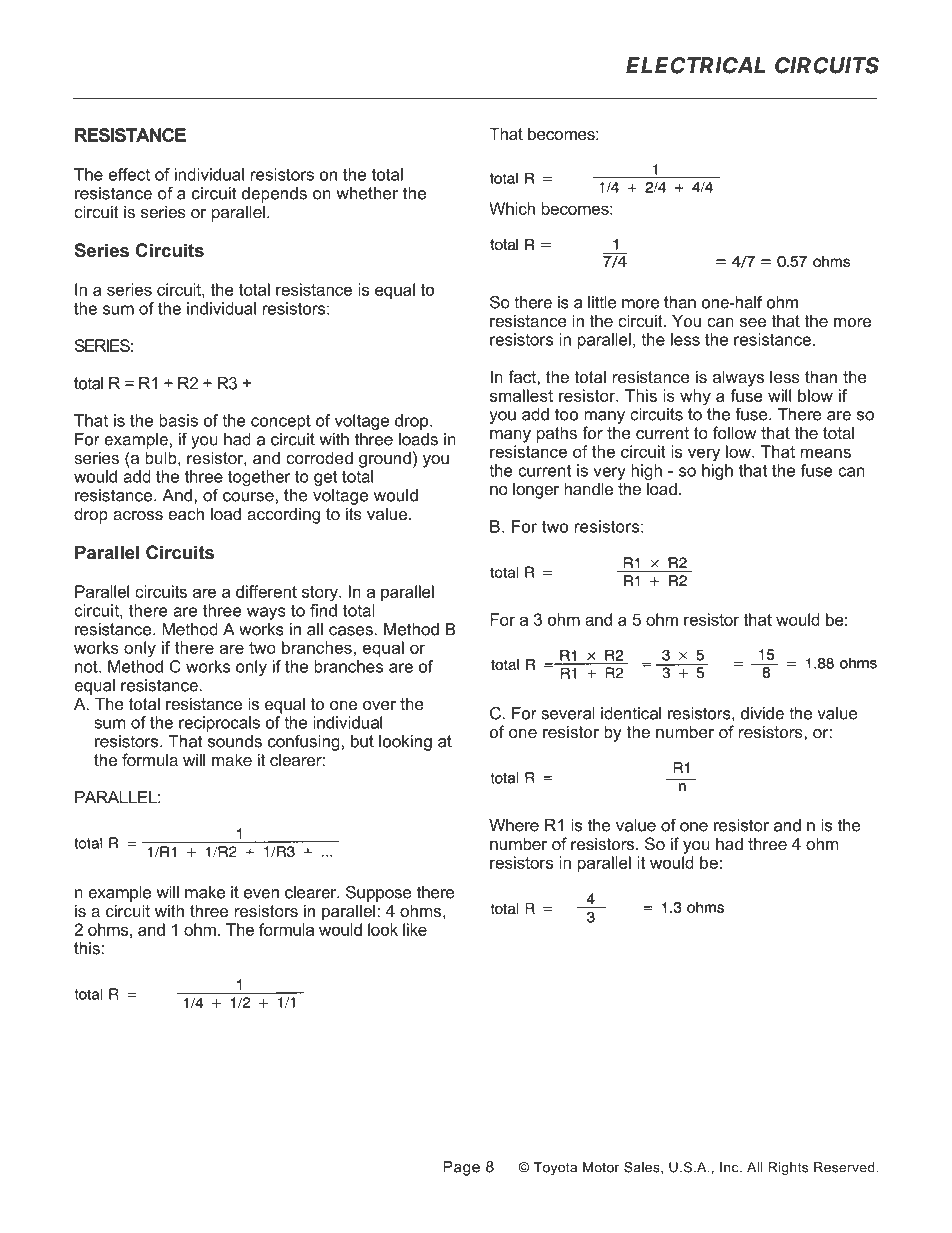 The width and height of the document is (952, 1233). What do you see at coordinates (266, 591) in the document?
I see `different` at bounding box center [266, 591].
